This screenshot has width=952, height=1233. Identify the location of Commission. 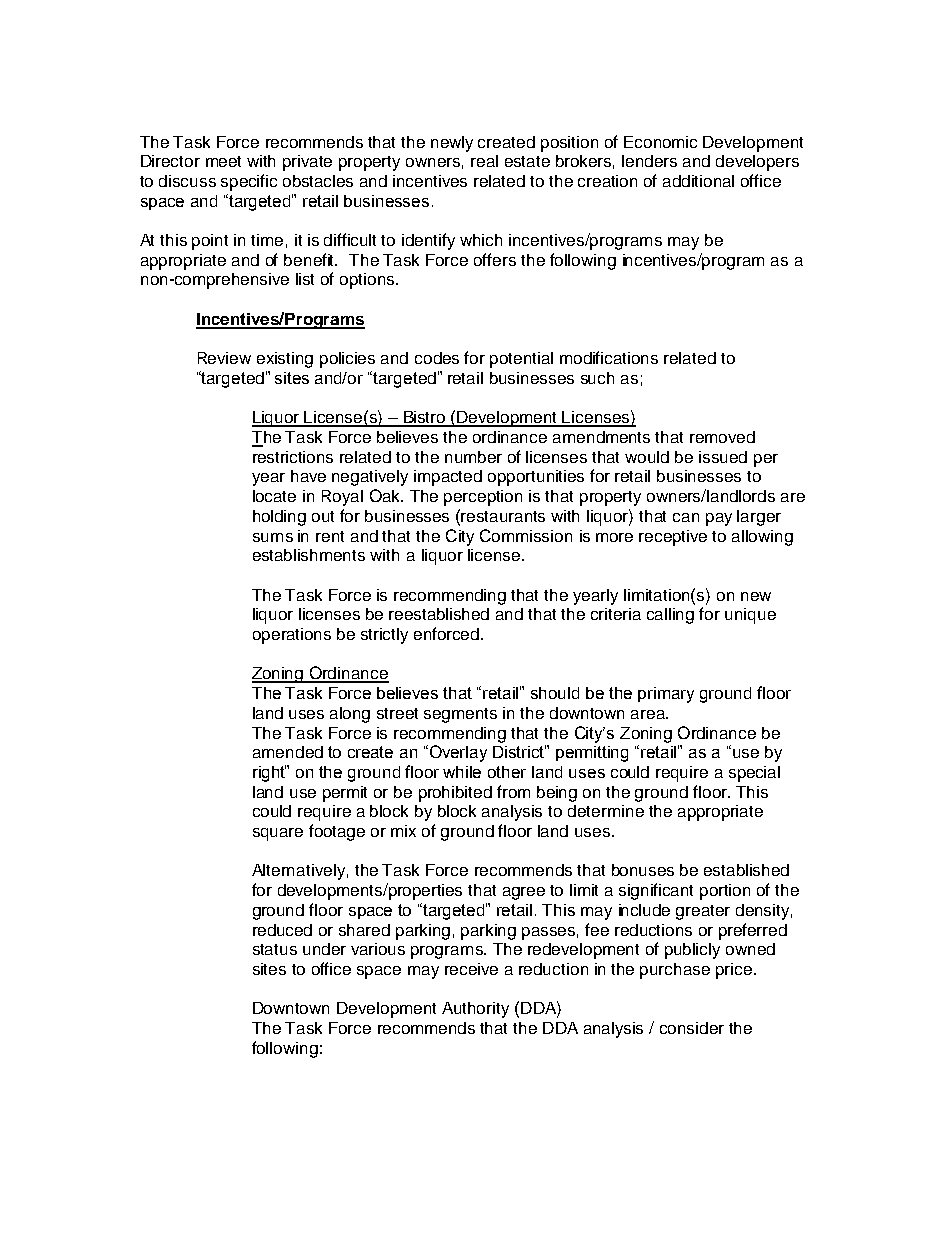
(526, 535).
